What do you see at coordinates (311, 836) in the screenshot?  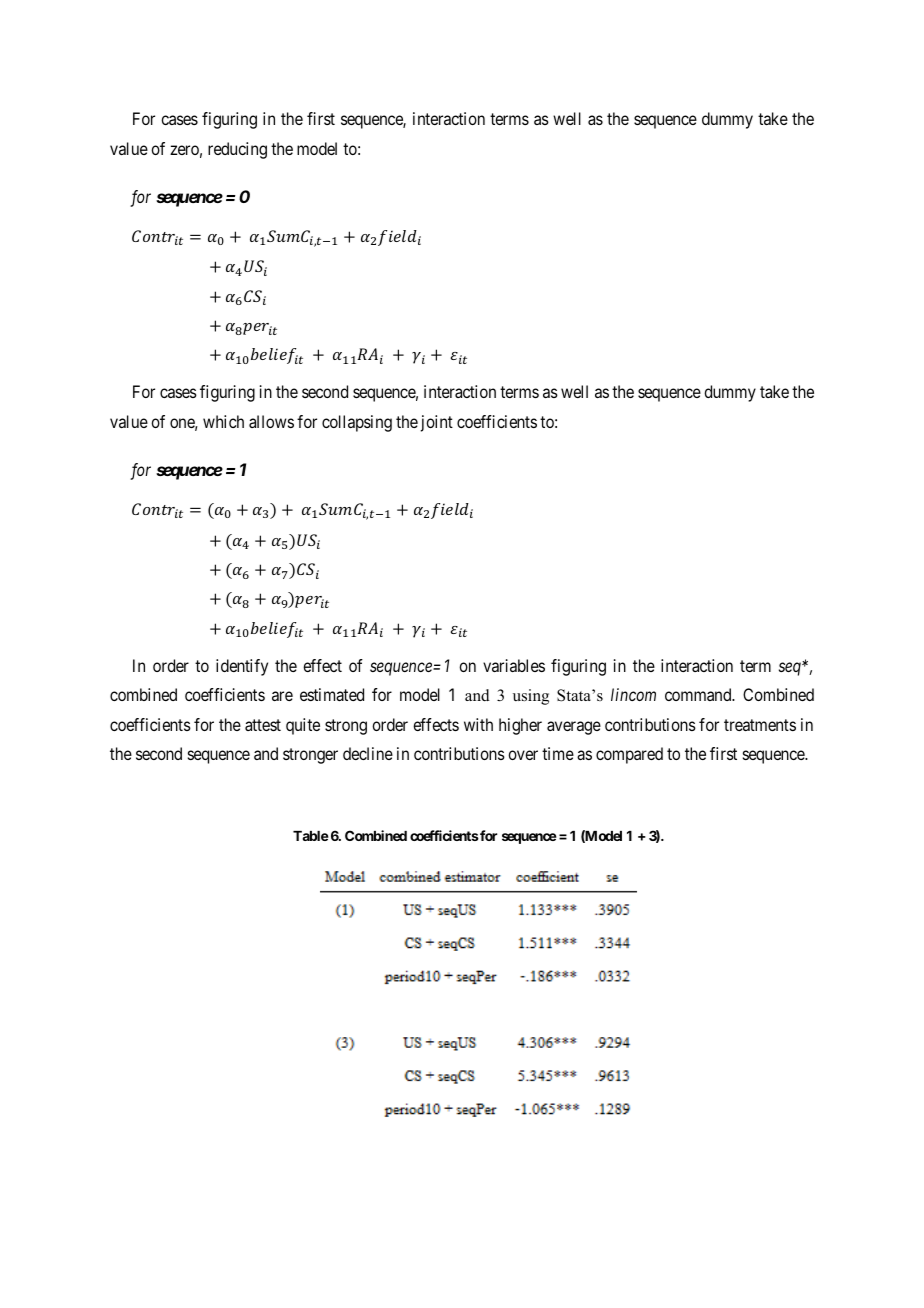 I see `Table` at bounding box center [311, 836].
